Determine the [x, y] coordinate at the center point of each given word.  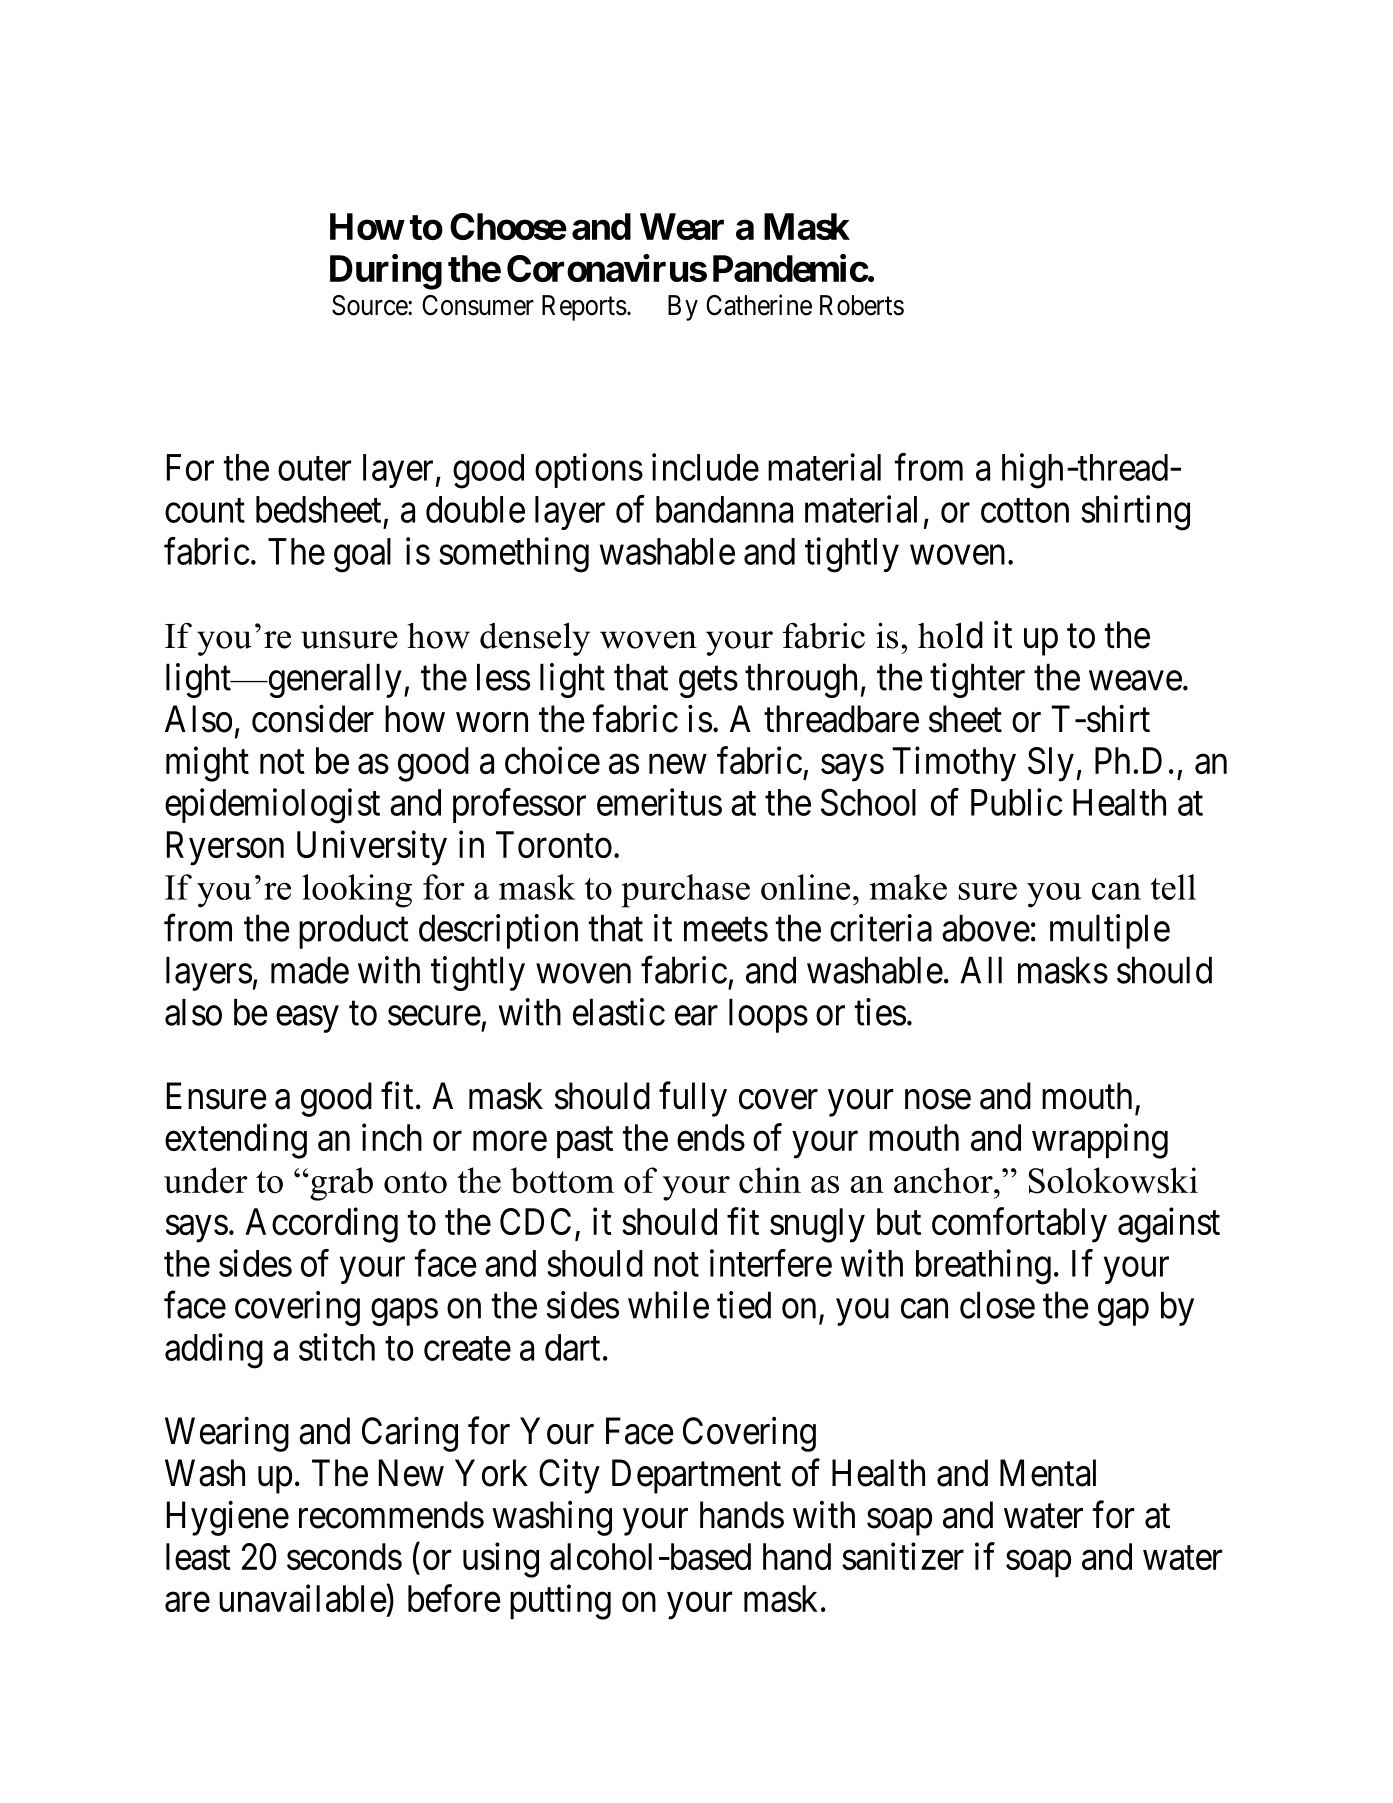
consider [313, 719]
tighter [977, 680]
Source [370, 305]
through [801, 681]
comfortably [1019, 1225]
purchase [685, 891]
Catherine [759, 305]
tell [1173, 887]
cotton [1025, 511]
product [354, 932]
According [321, 1225]
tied [744, 1305]
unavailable [303, 1598]
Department [696, 1477]
